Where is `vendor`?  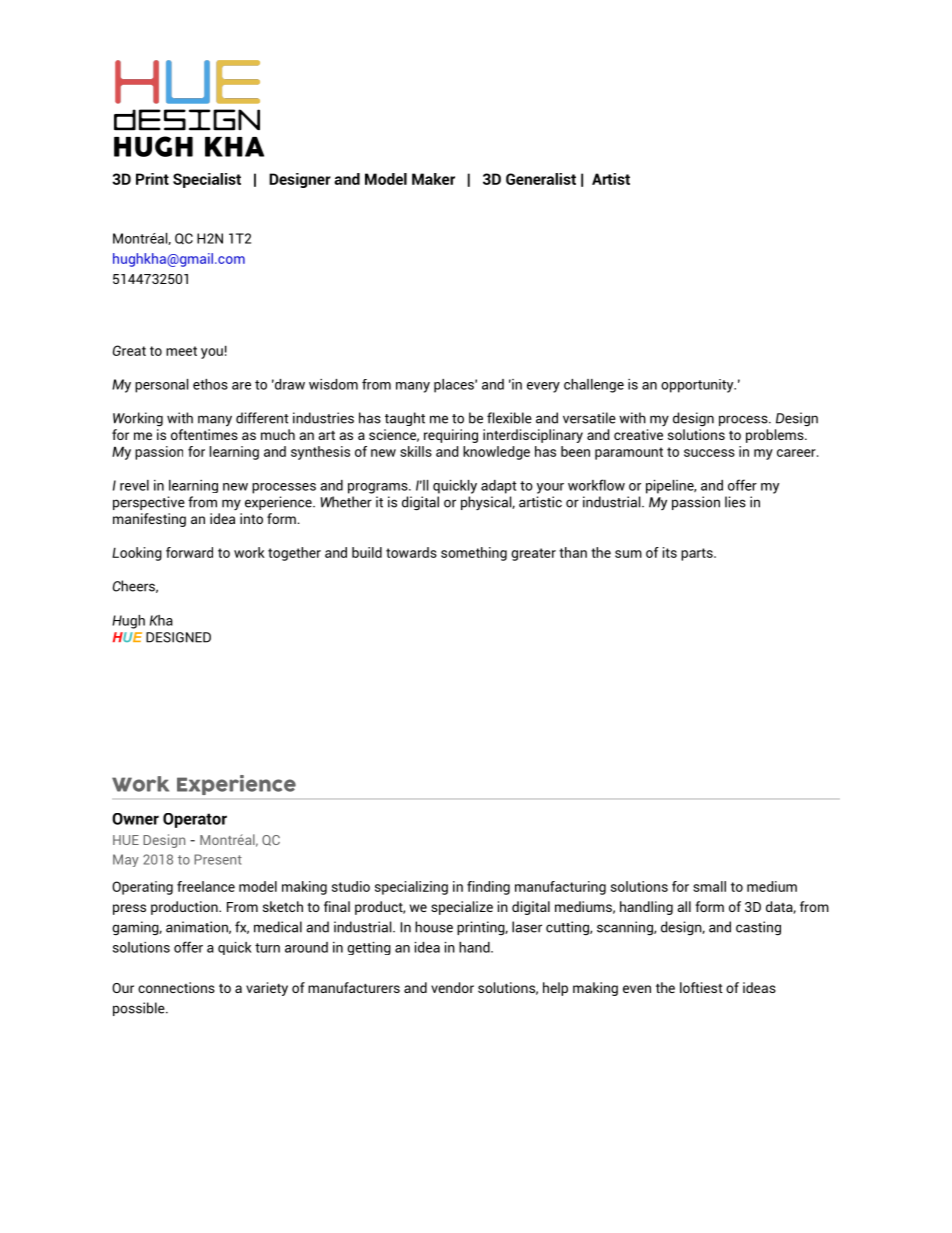 vendor is located at coordinates (452, 987).
